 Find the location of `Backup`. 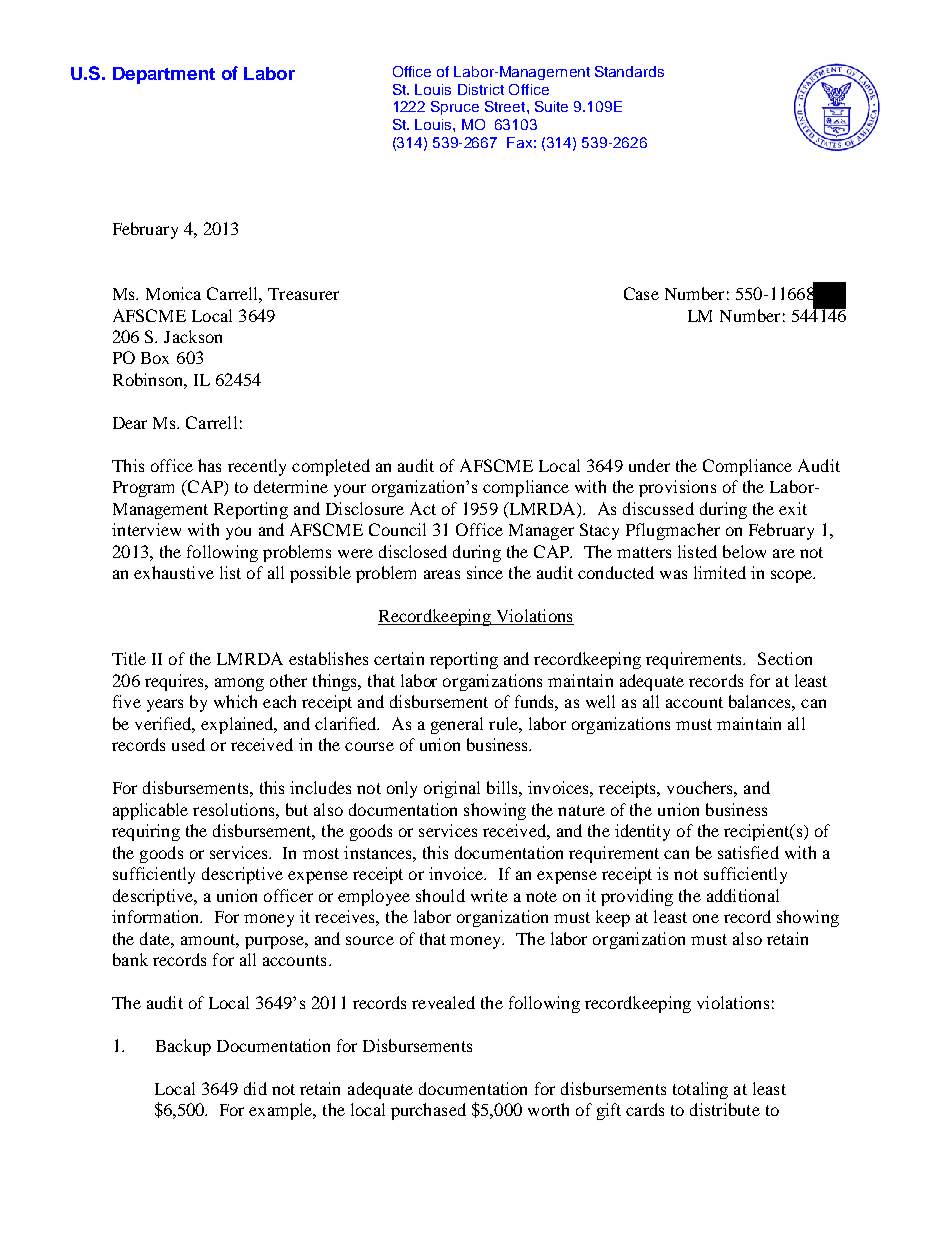

Backup is located at coordinates (183, 1047).
